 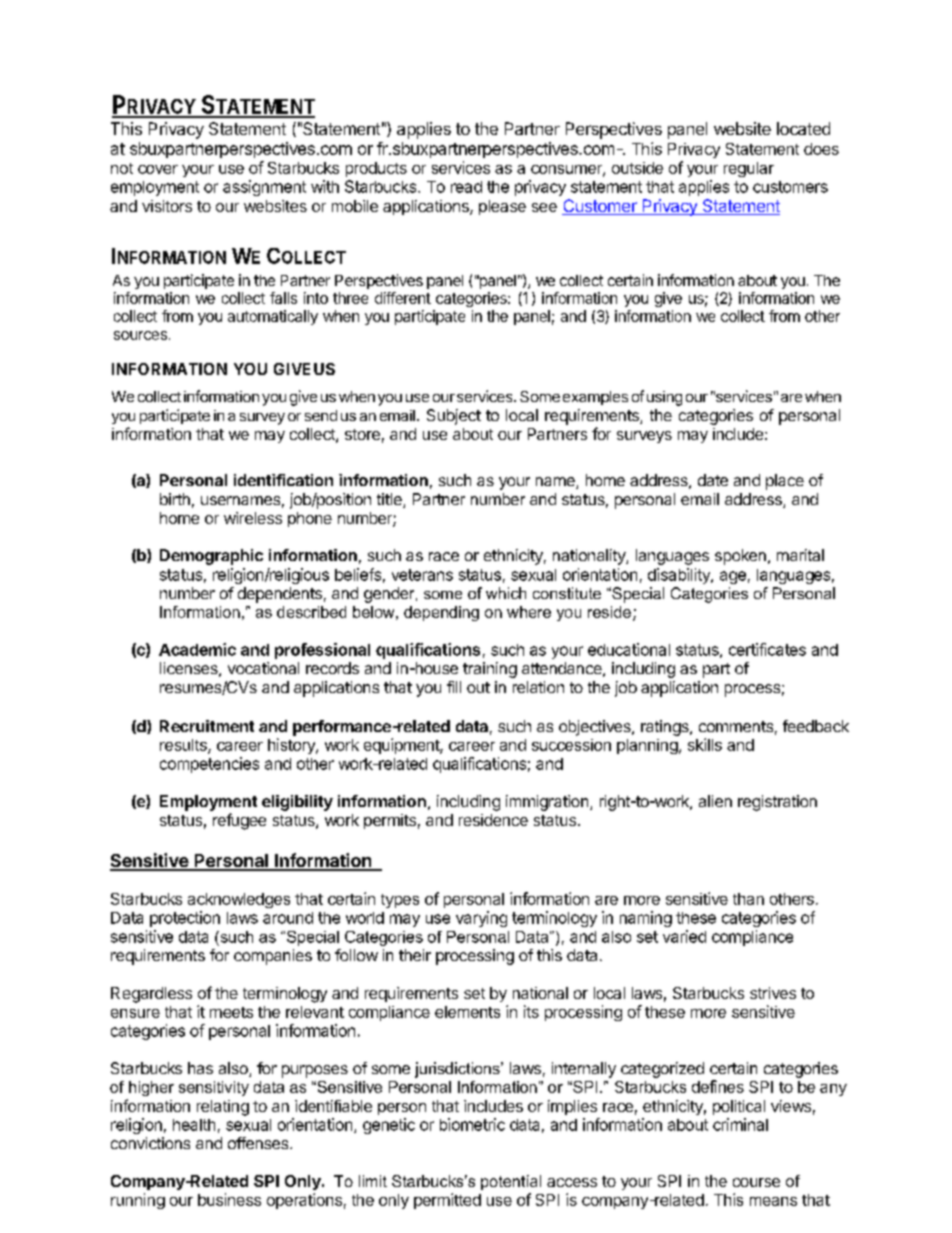 What do you see at coordinates (767, 649) in the document?
I see `certificates` at bounding box center [767, 649].
